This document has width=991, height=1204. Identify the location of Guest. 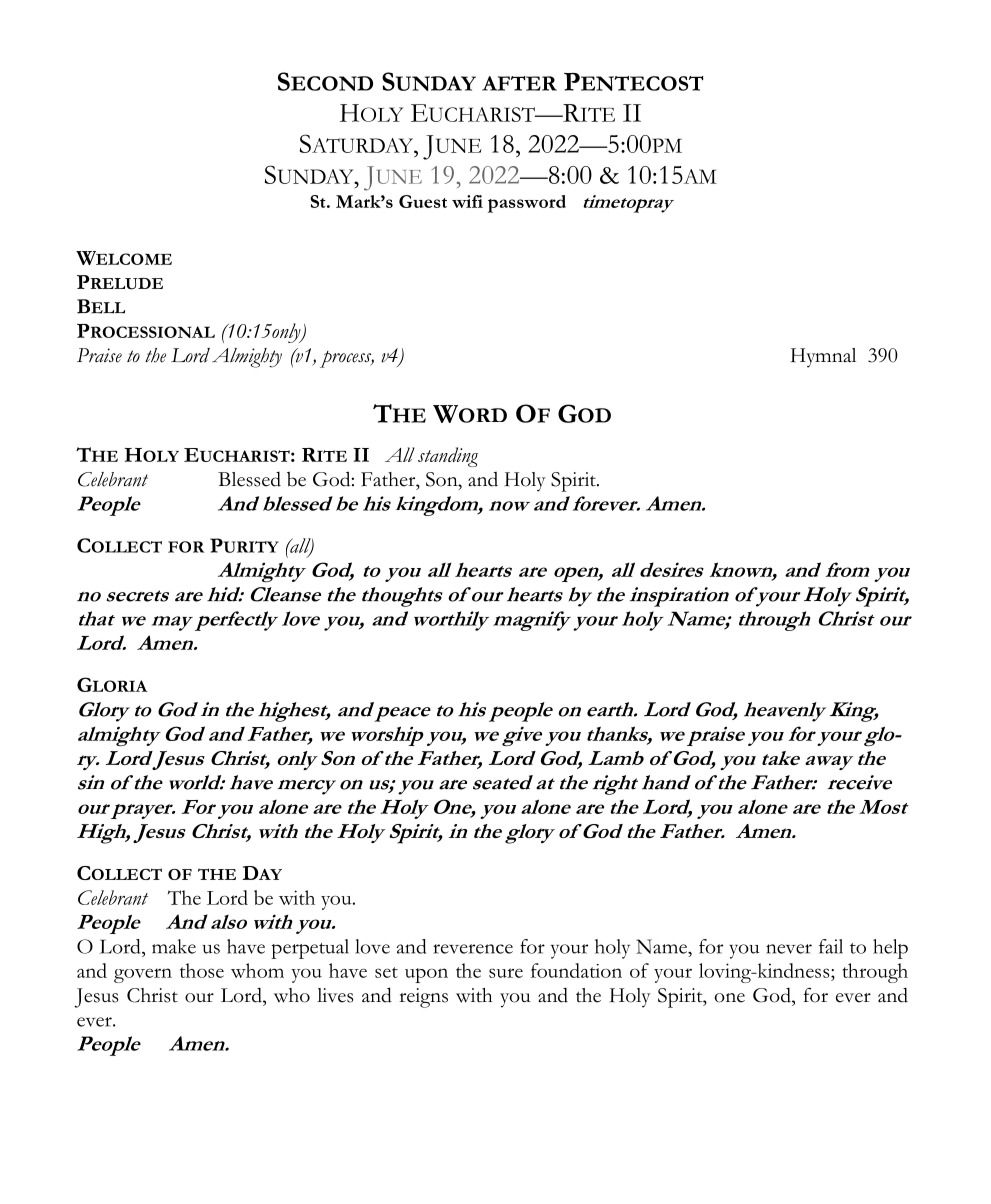
(423, 201).
